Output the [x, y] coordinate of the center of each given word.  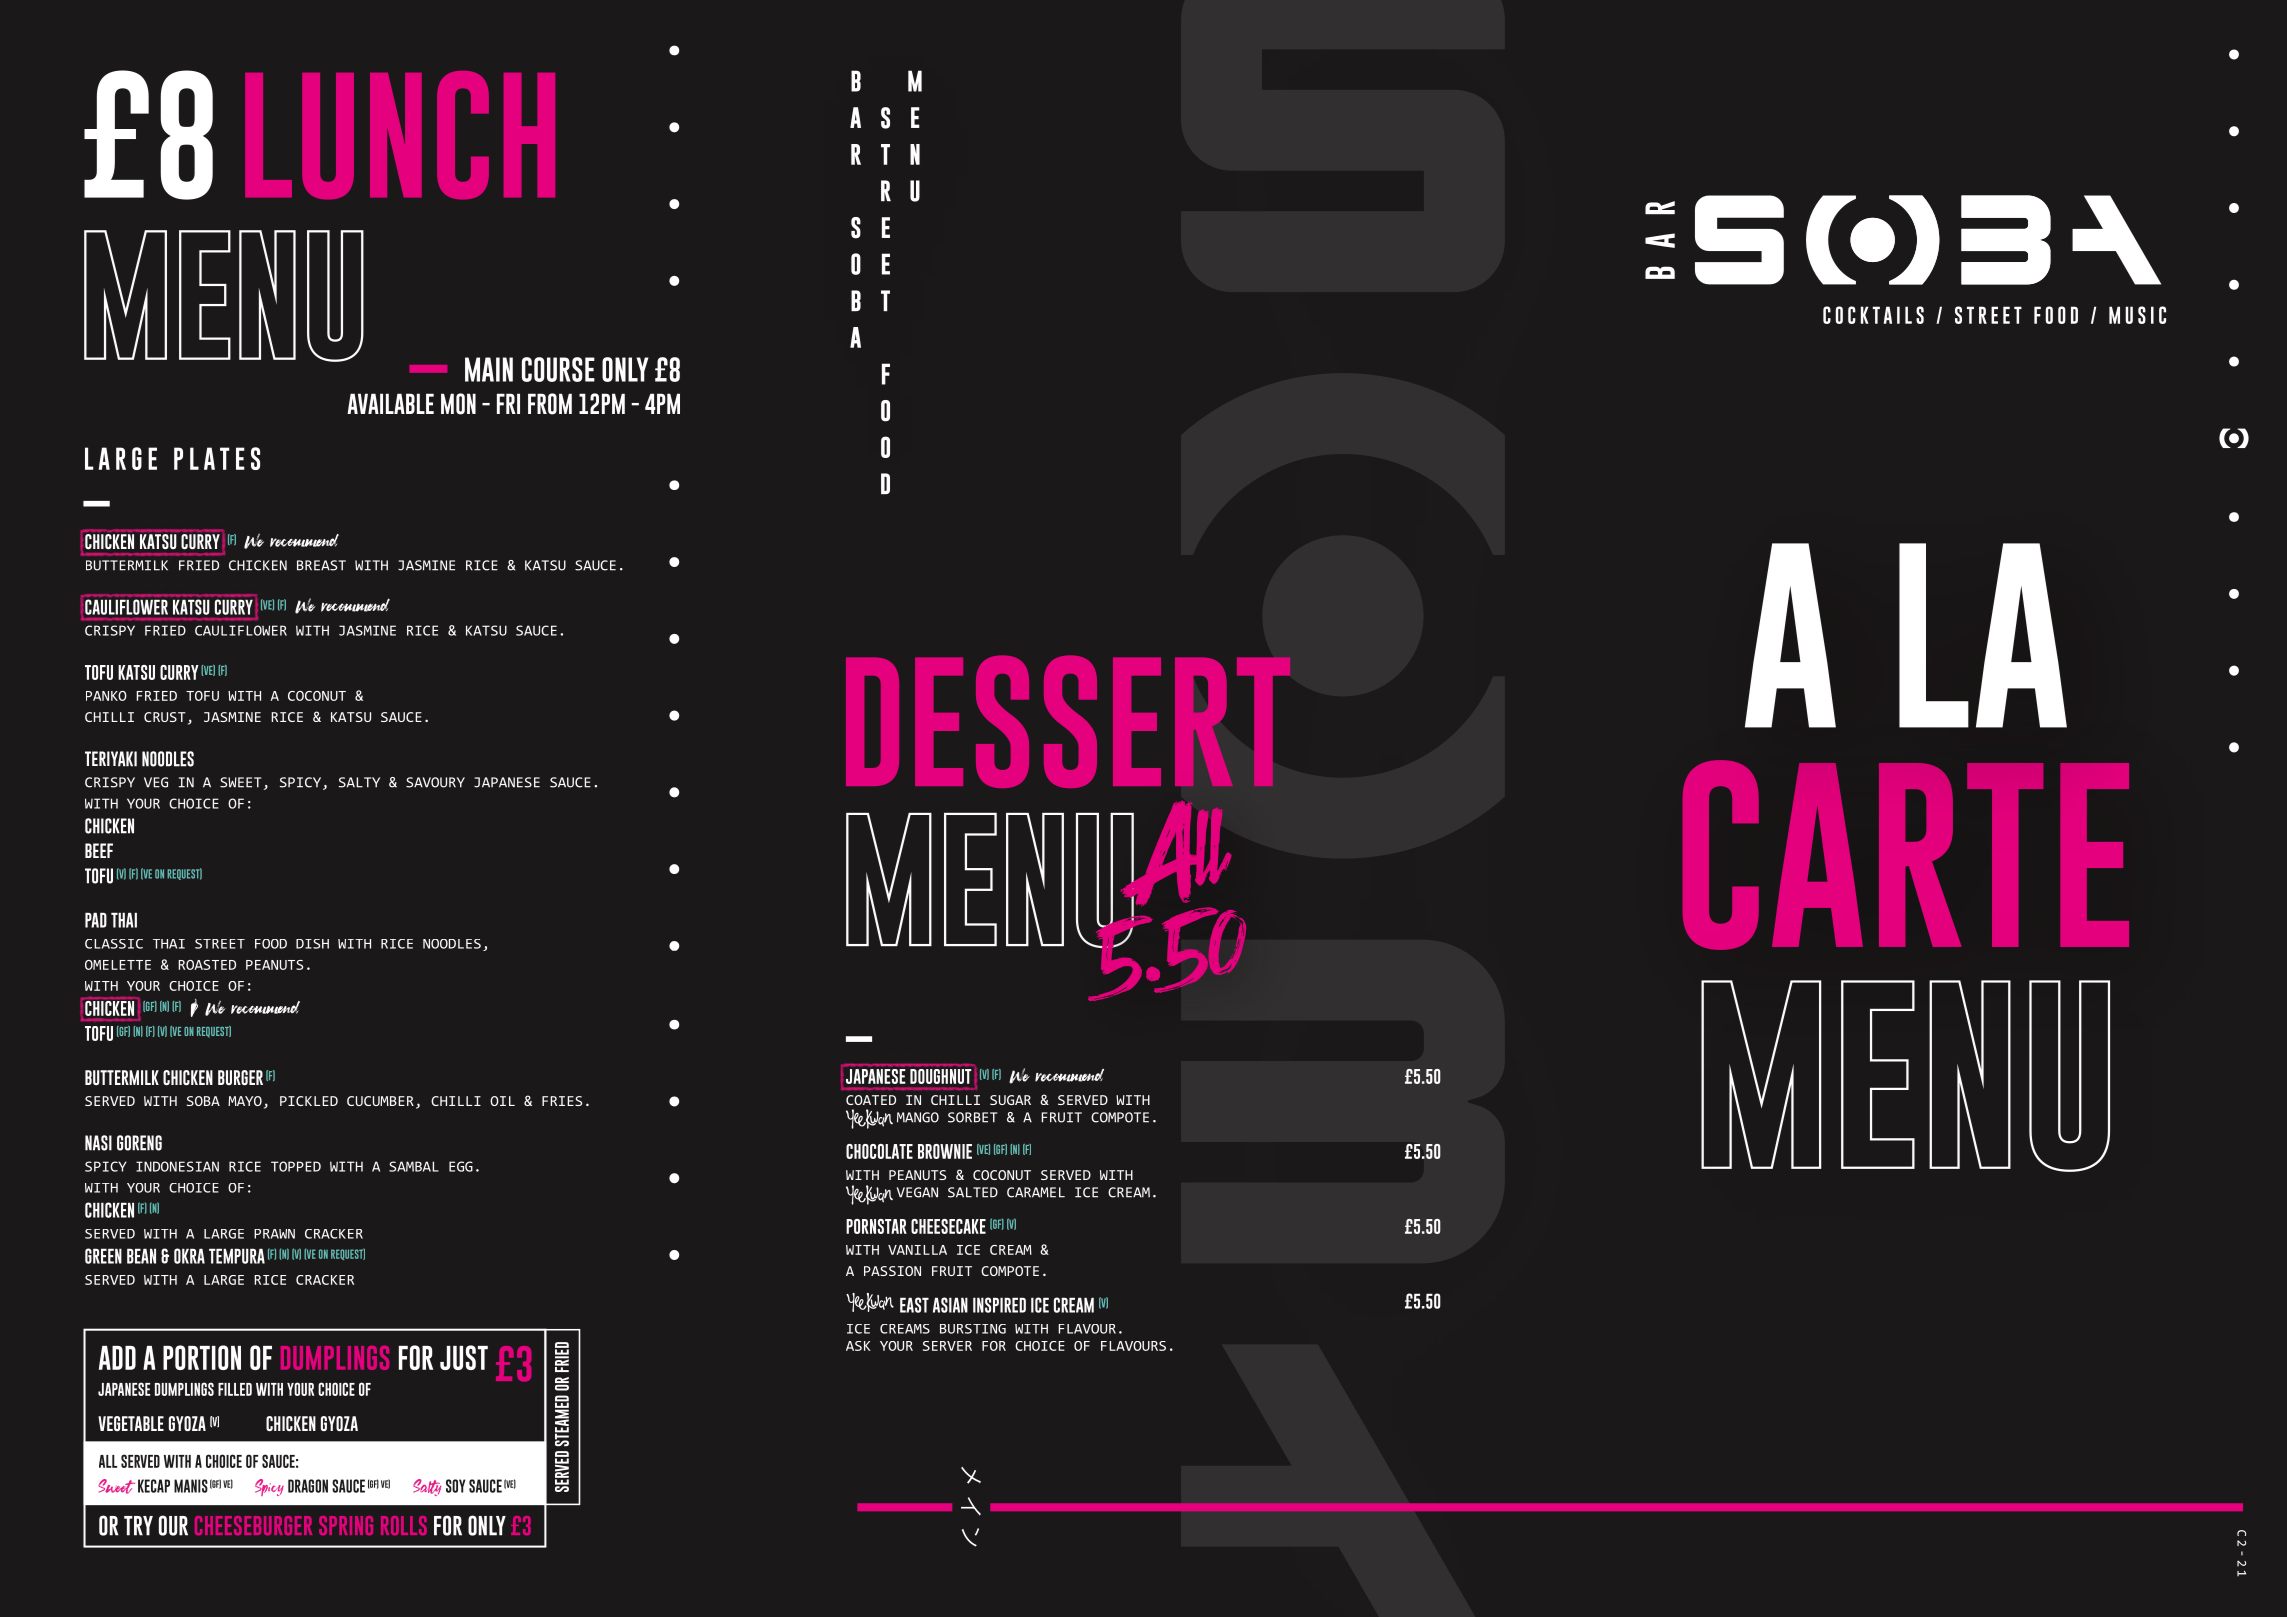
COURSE [558, 369]
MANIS [191, 1486]
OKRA [189, 1256]
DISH [312, 944]
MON [458, 404]
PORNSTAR [876, 1226]
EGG [461, 1166]
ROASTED [207, 965]
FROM [550, 404]
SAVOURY [435, 782]
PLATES [217, 458]
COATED [871, 1100]
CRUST [165, 717]
